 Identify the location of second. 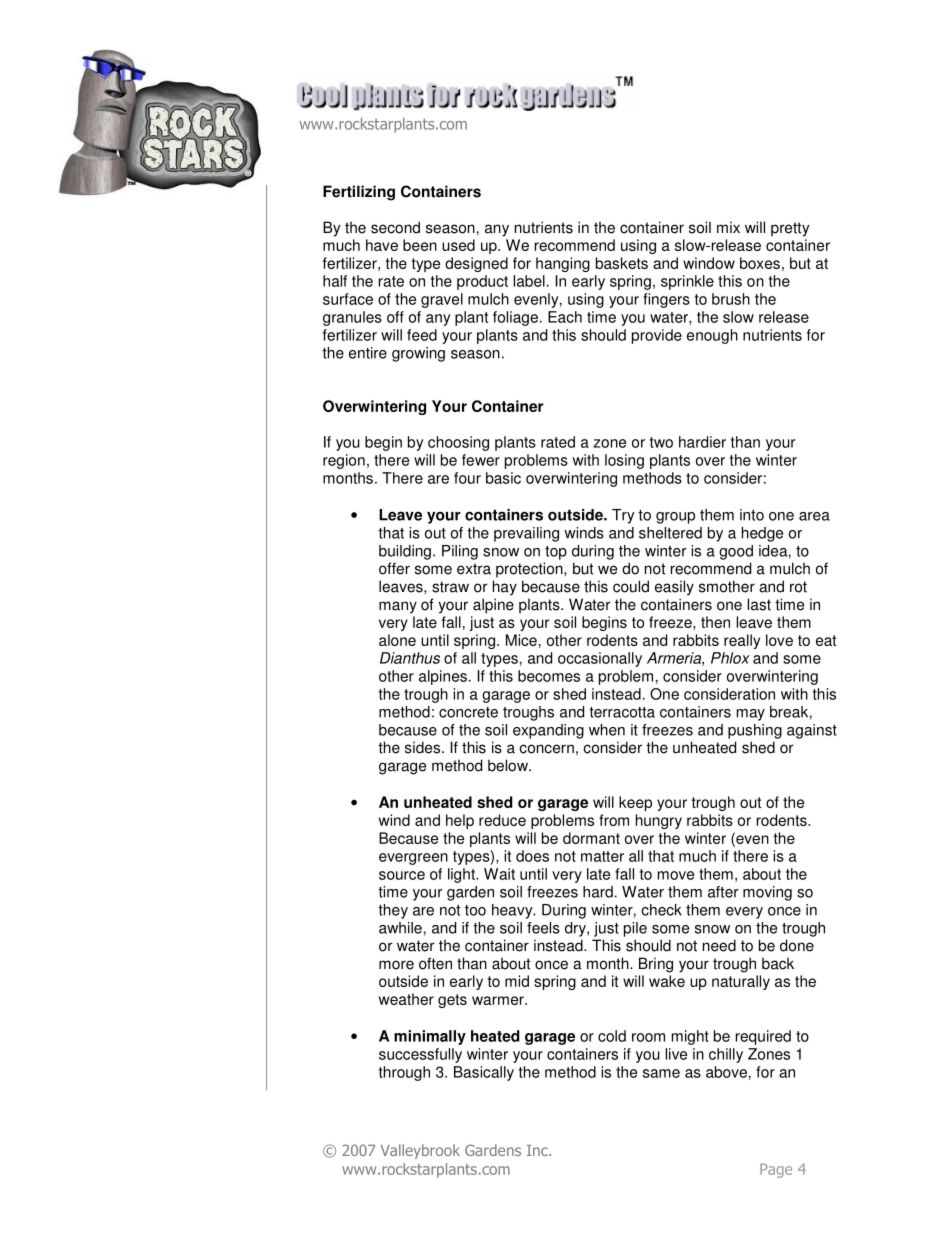
(395, 227).
